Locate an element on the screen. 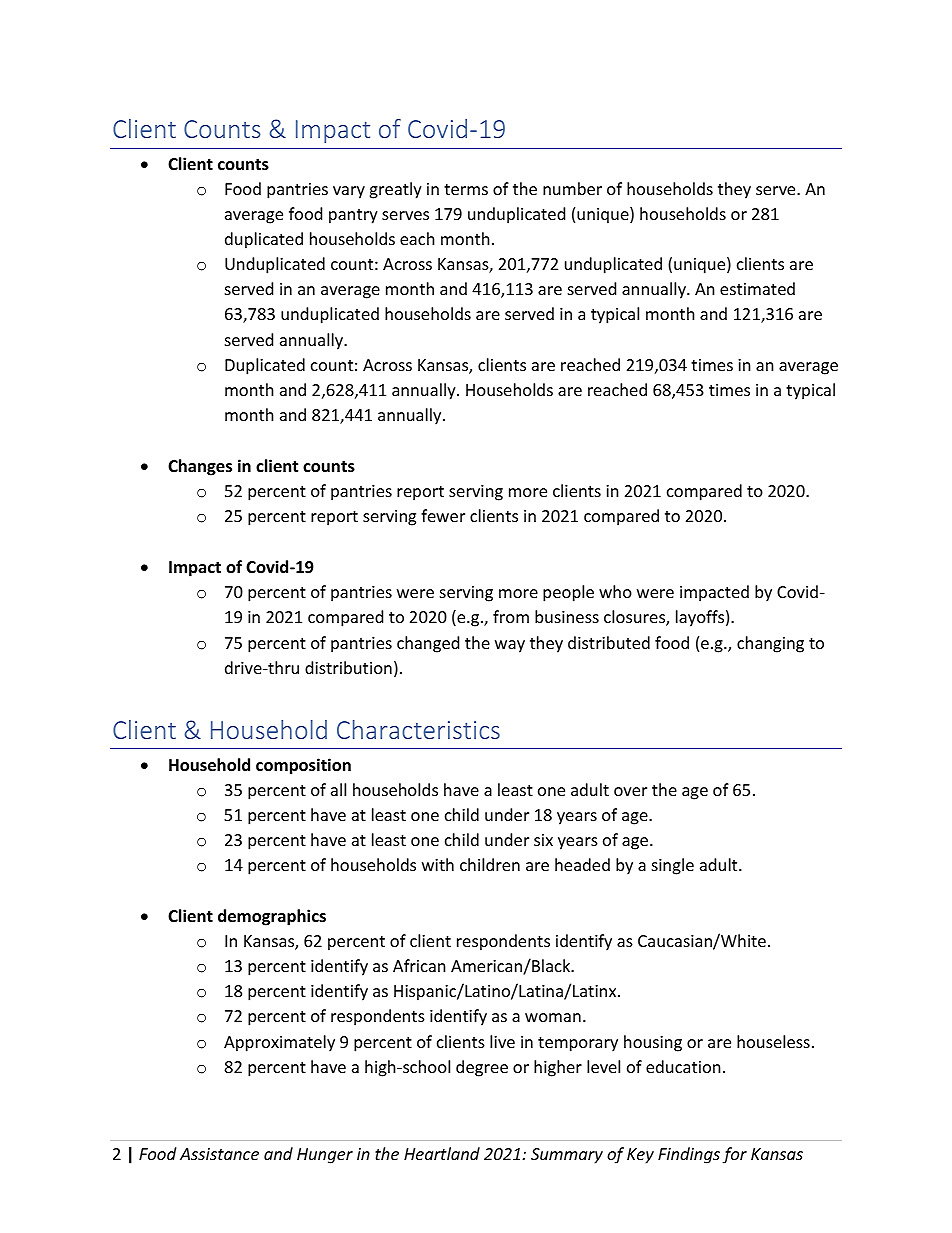 The height and width of the screenshot is (1233, 952). estimated is located at coordinates (757, 288).
